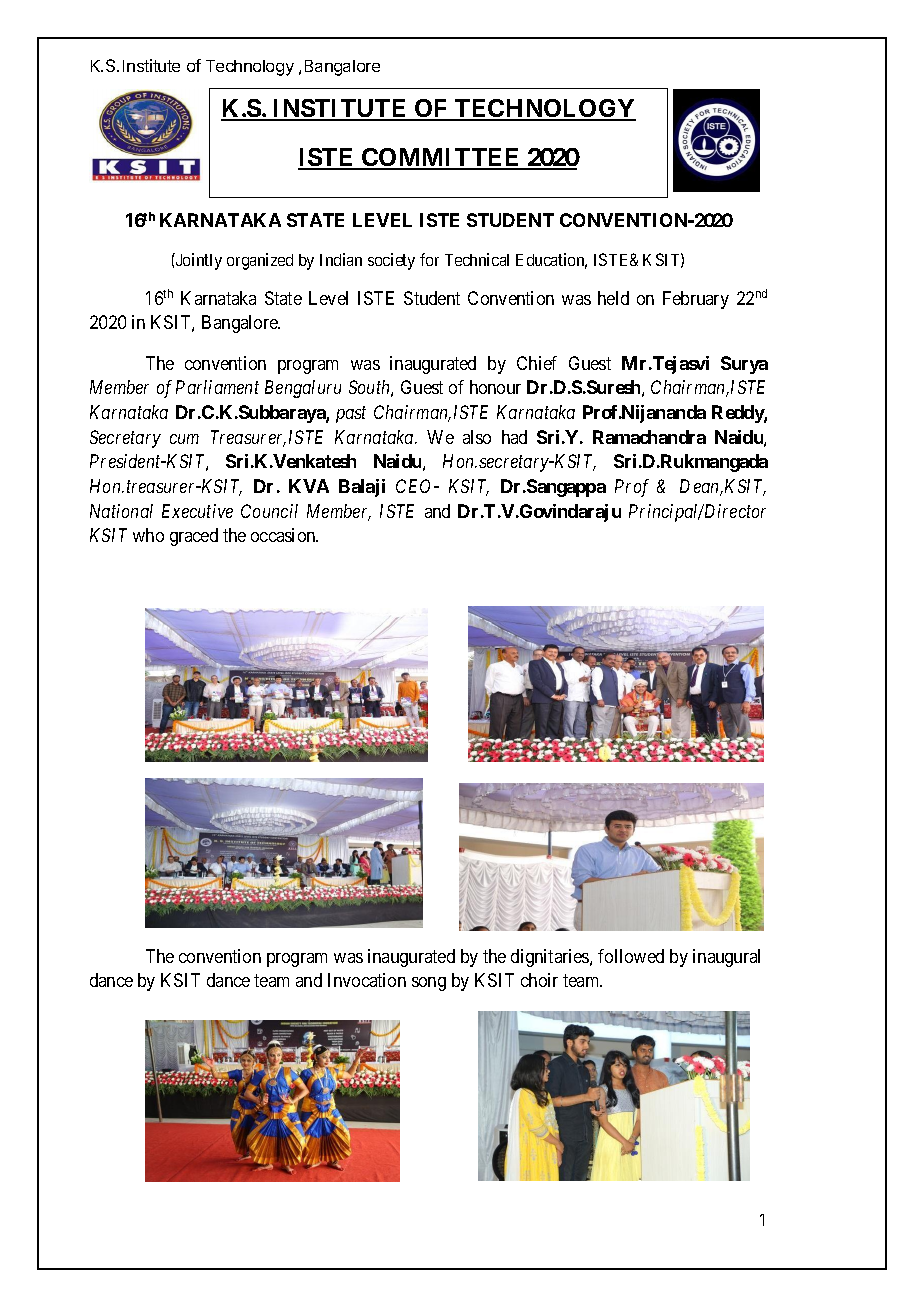 Image resolution: width=924 pixels, height=1307 pixels. Describe the element at coordinates (148, 535) in the document. I see `who` at that location.
